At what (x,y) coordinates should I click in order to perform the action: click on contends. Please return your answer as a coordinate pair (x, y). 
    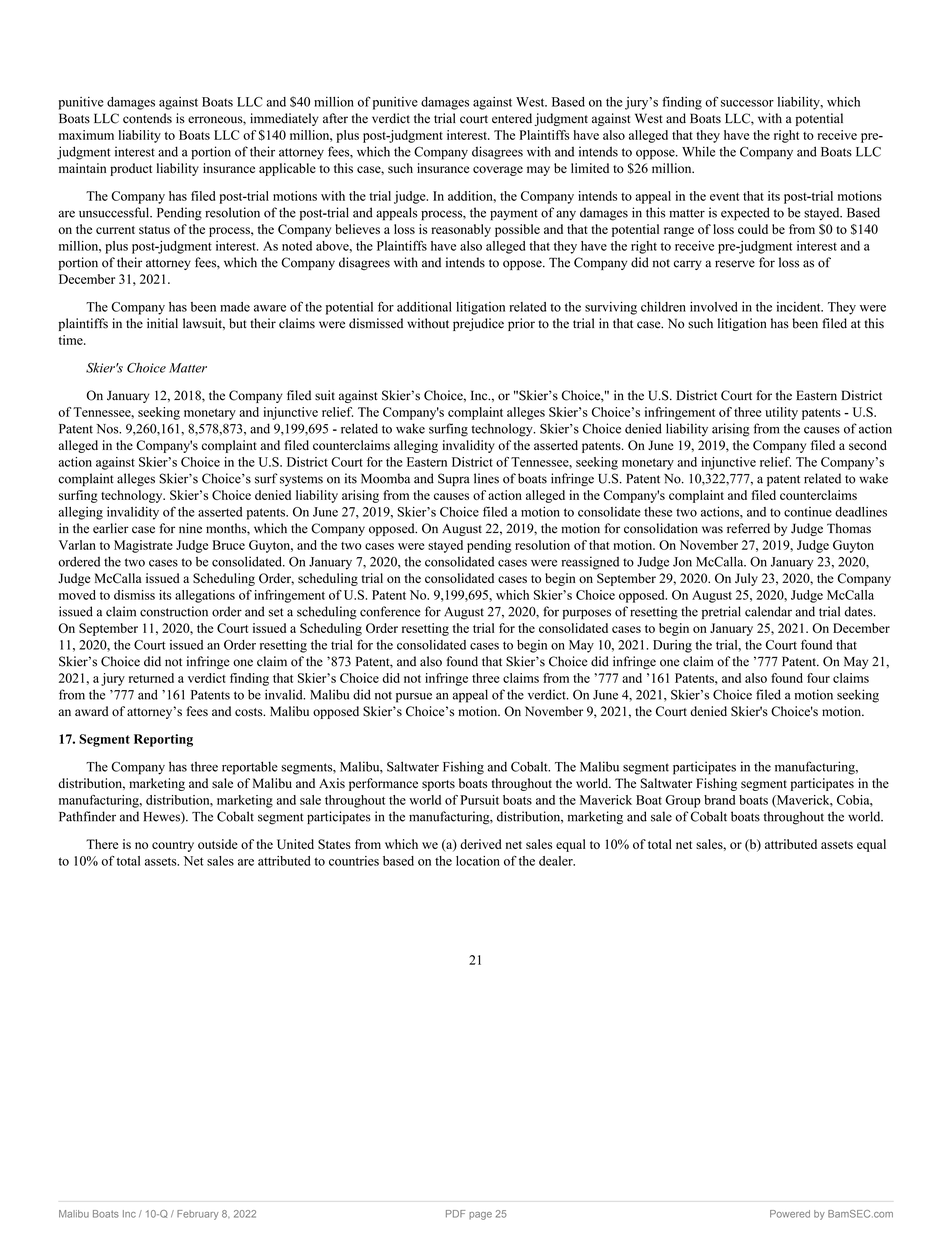
    Looking at the image, I should click on (147, 118).
